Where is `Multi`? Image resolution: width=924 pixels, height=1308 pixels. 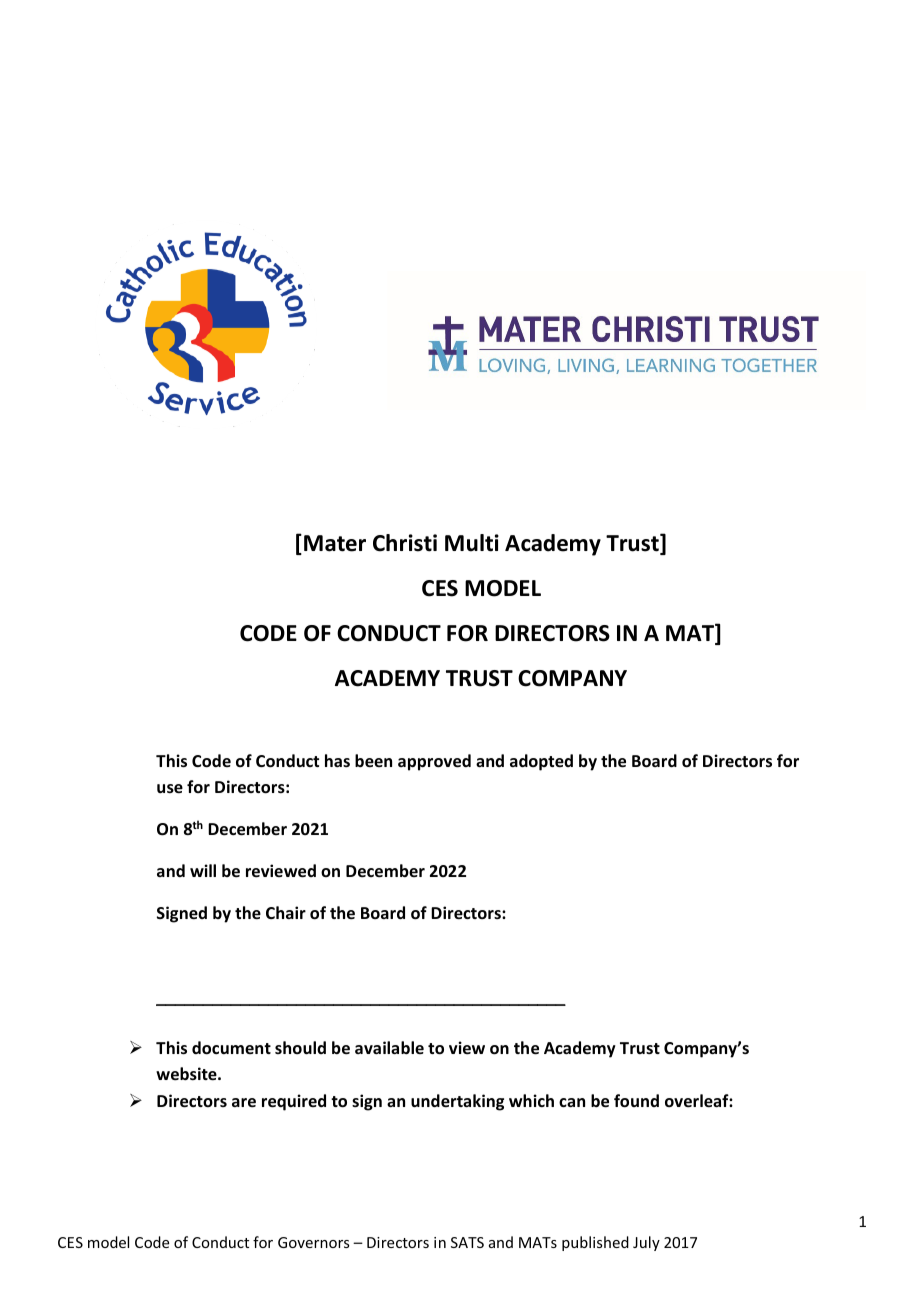
Multi is located at coordinates (472, 543).
